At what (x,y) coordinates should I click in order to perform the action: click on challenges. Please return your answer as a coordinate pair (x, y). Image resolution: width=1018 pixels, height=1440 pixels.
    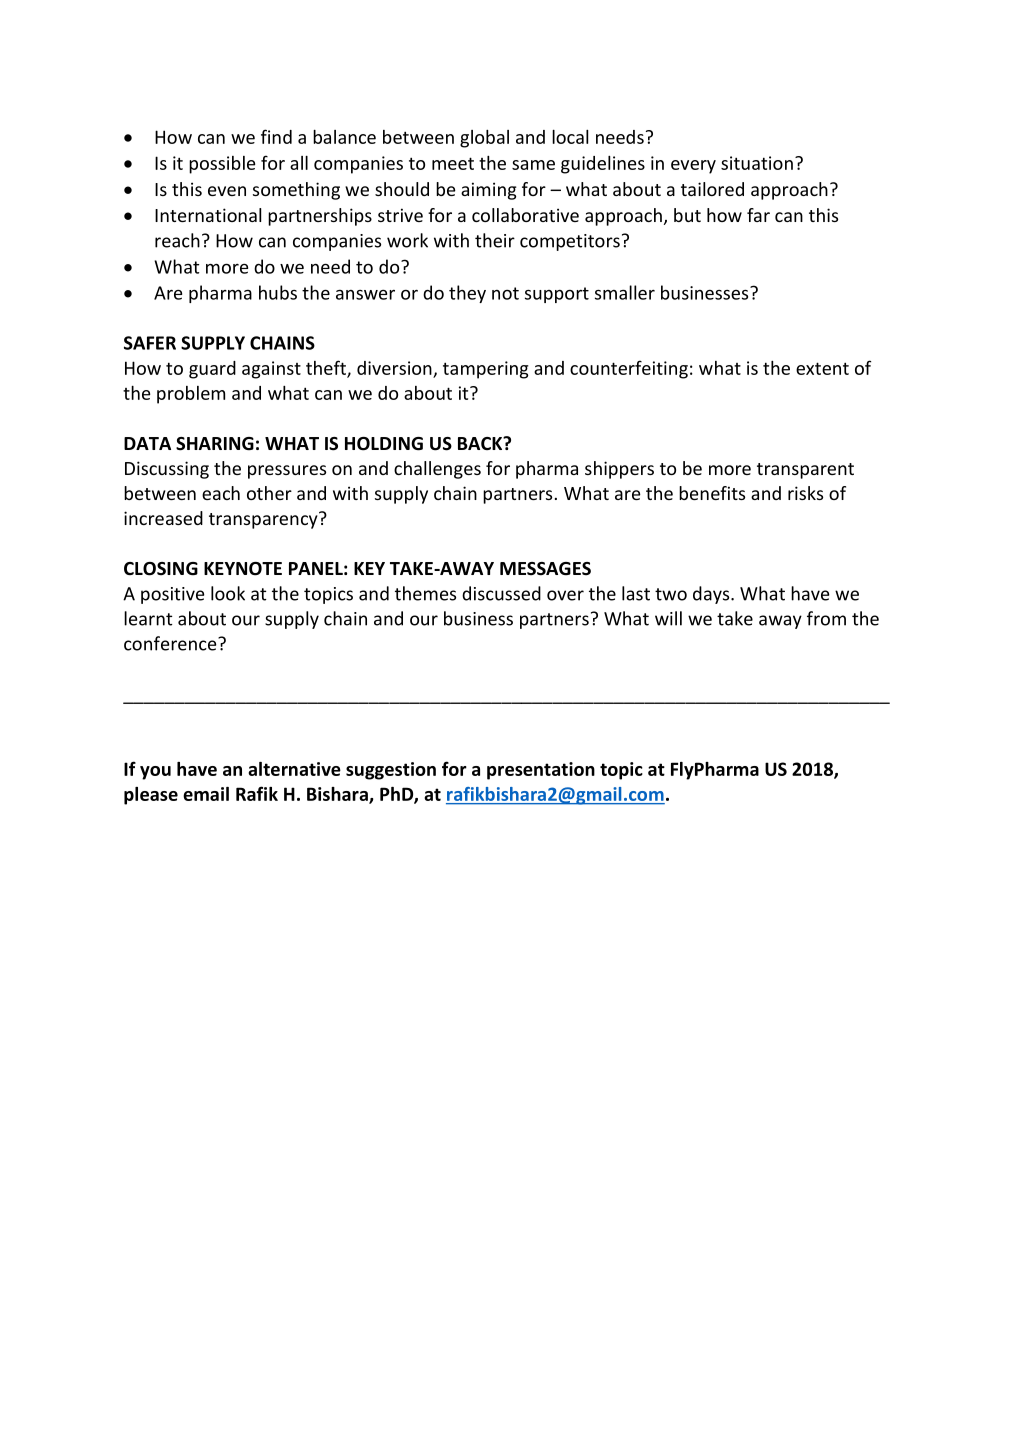
    Looking at the image, I should click on (437, 470).
